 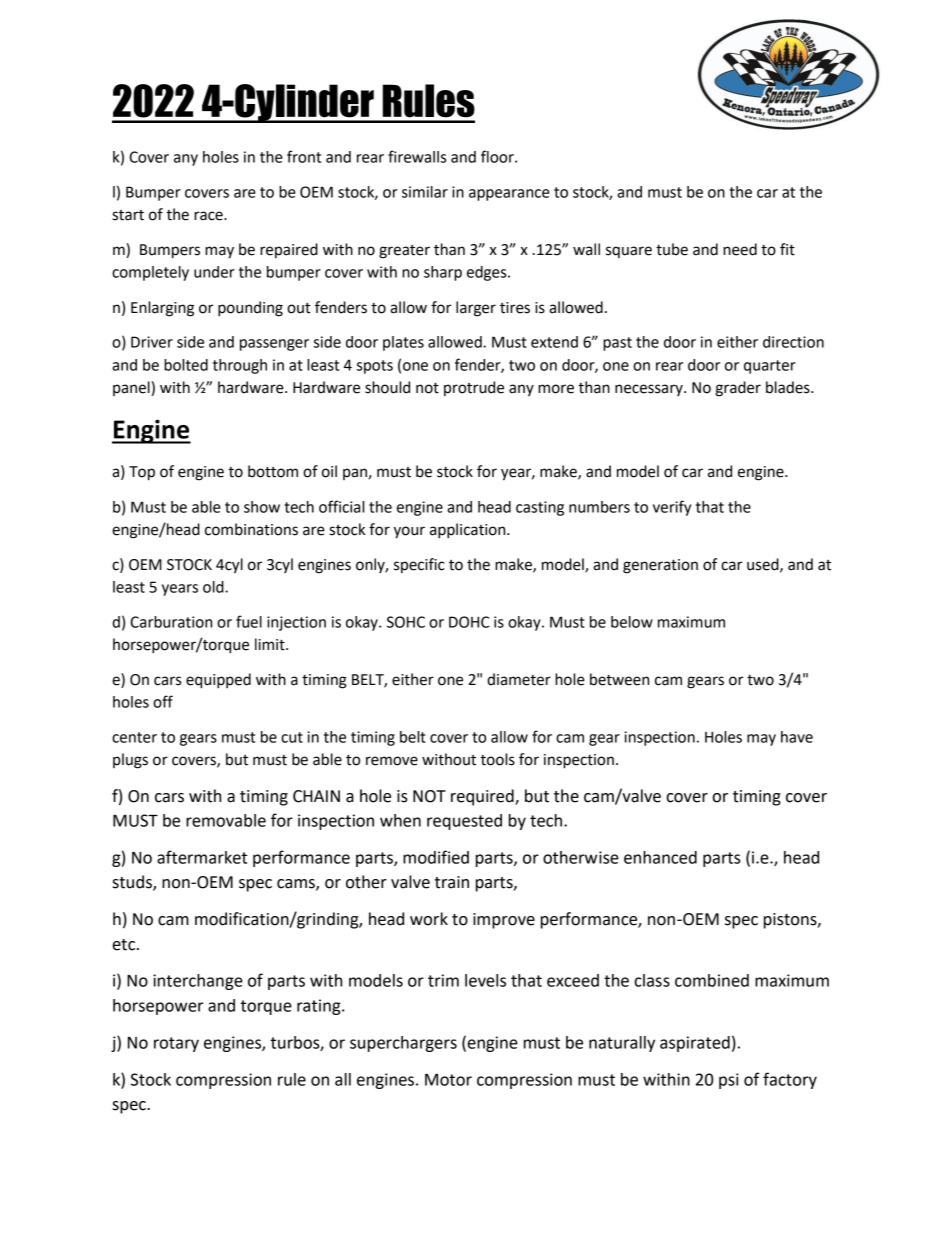 I want to click on bolted, so click(x=186, y=365).
